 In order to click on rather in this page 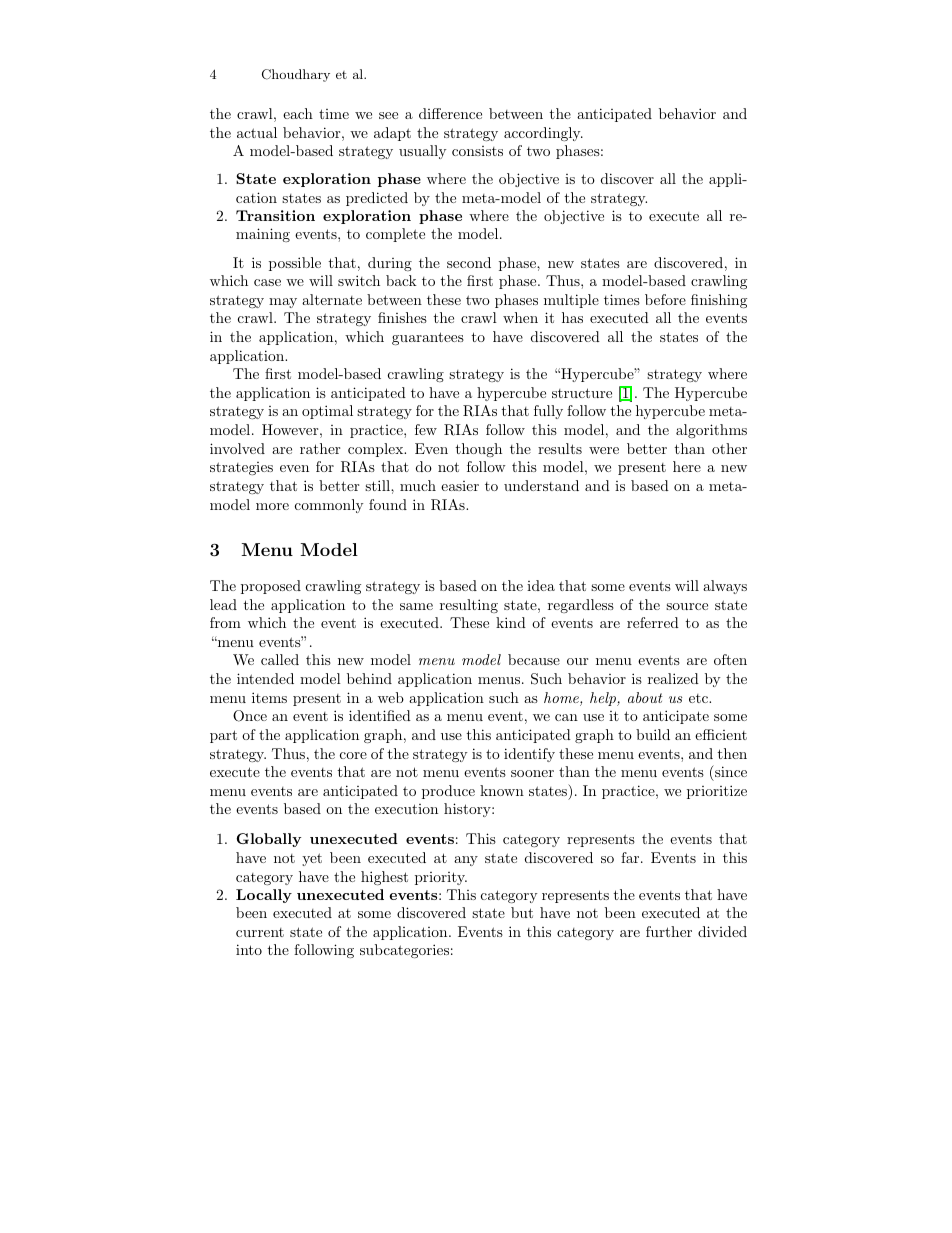, I will do `click(320, 448)`.
